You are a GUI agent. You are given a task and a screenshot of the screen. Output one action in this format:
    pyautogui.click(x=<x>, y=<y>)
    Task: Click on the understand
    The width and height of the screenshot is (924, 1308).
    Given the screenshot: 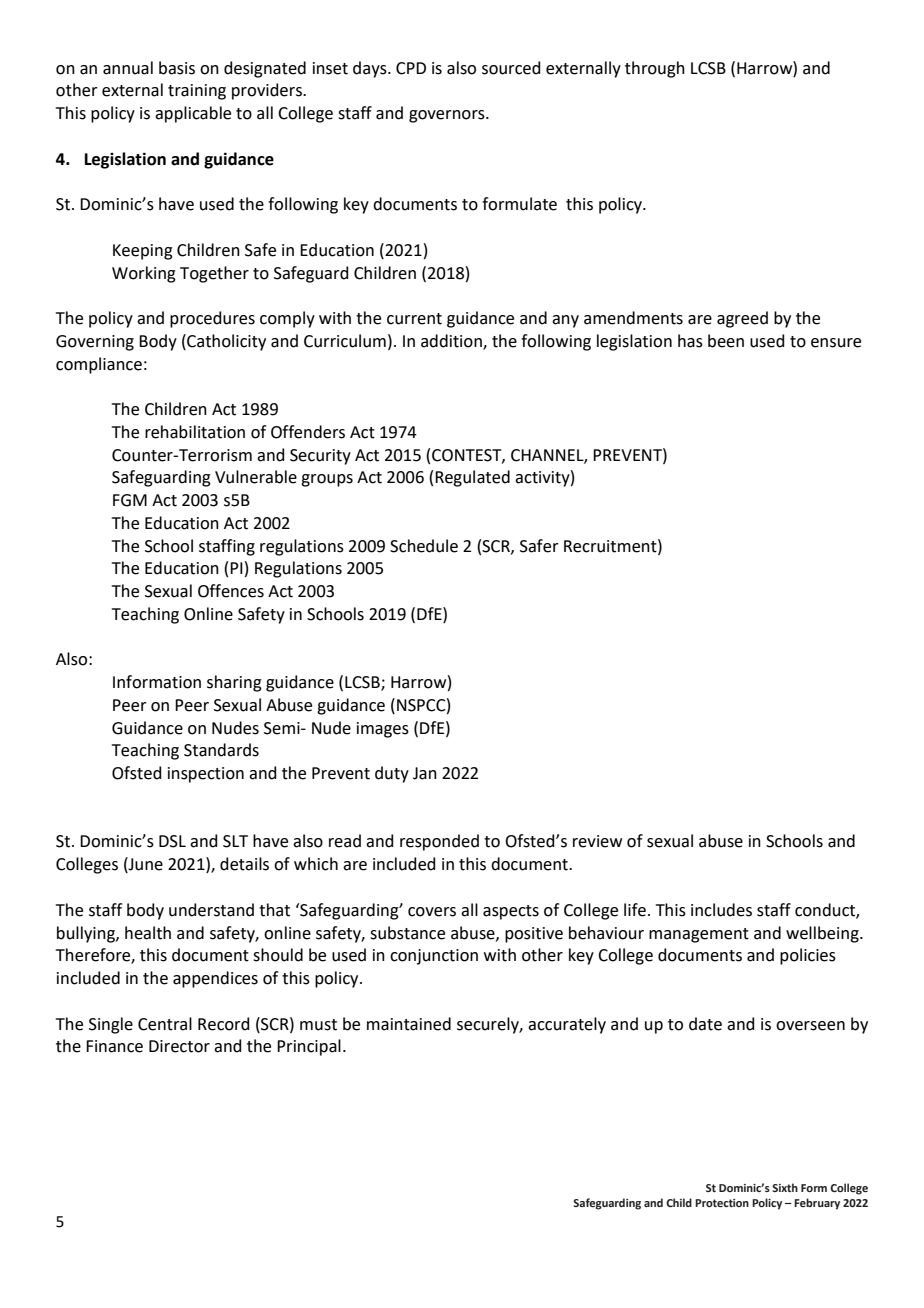 What is the action you would take?
    pyautogui.click(x=211, y=910)
